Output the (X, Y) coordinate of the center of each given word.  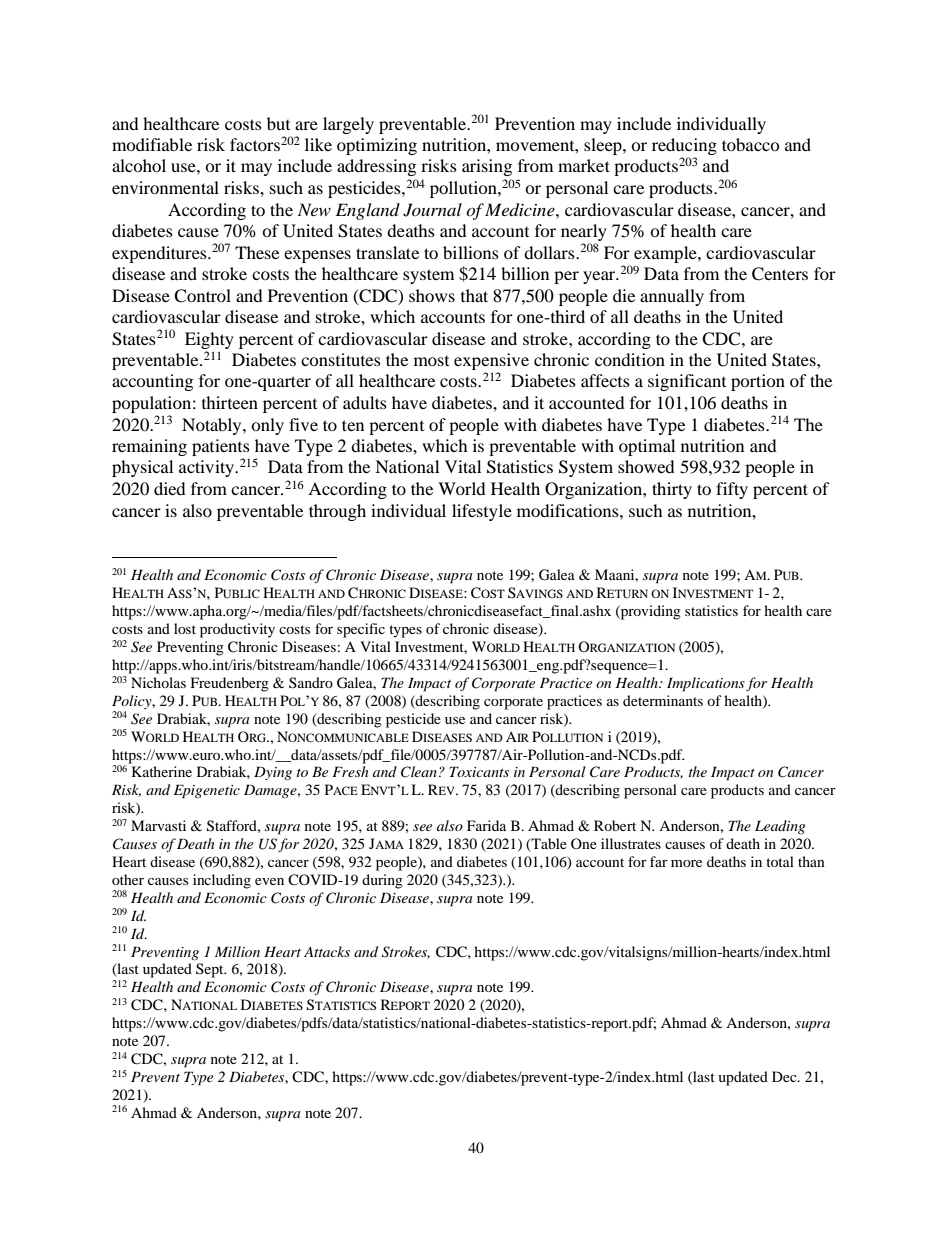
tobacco (751, 144)
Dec (785, 1076)
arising (487, 167)
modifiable (152, 144)
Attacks (327, 951)
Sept (211, 970)
